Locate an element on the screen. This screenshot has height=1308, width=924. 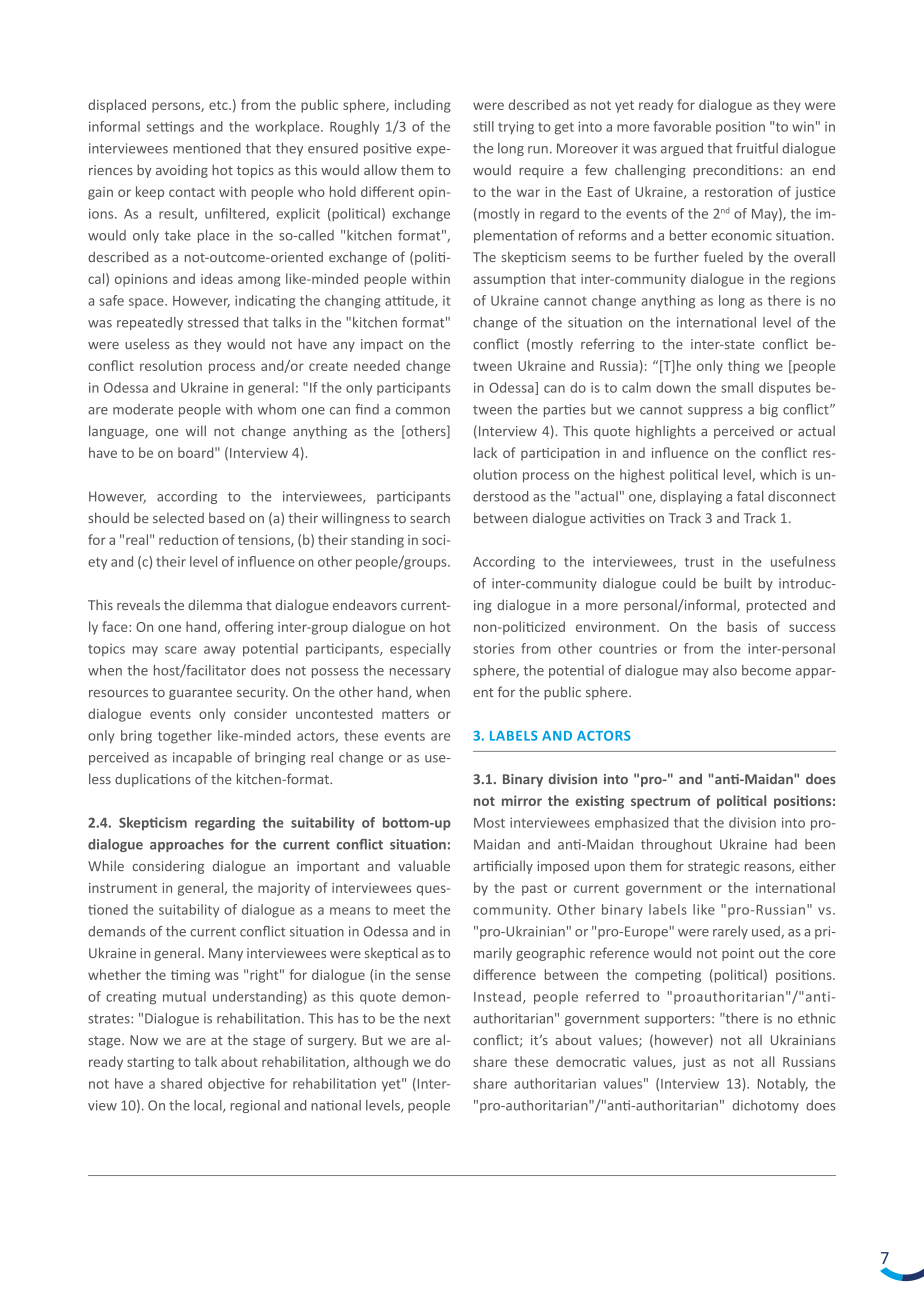
still is located at coordinates (483, 126).
